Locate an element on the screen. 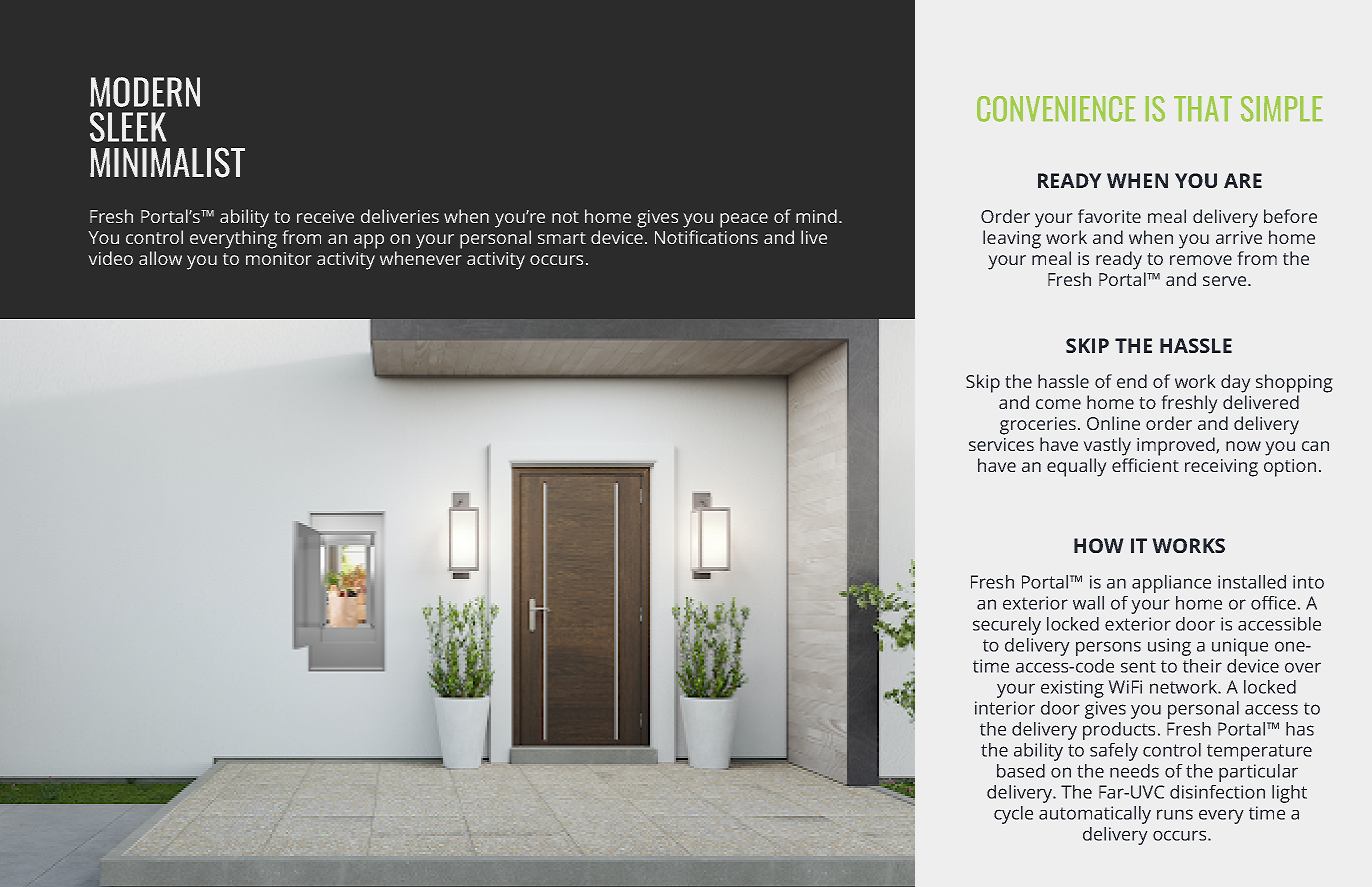 This screenshot has height=887, width=1372. THAT is located at coordinates (1203, 108).
